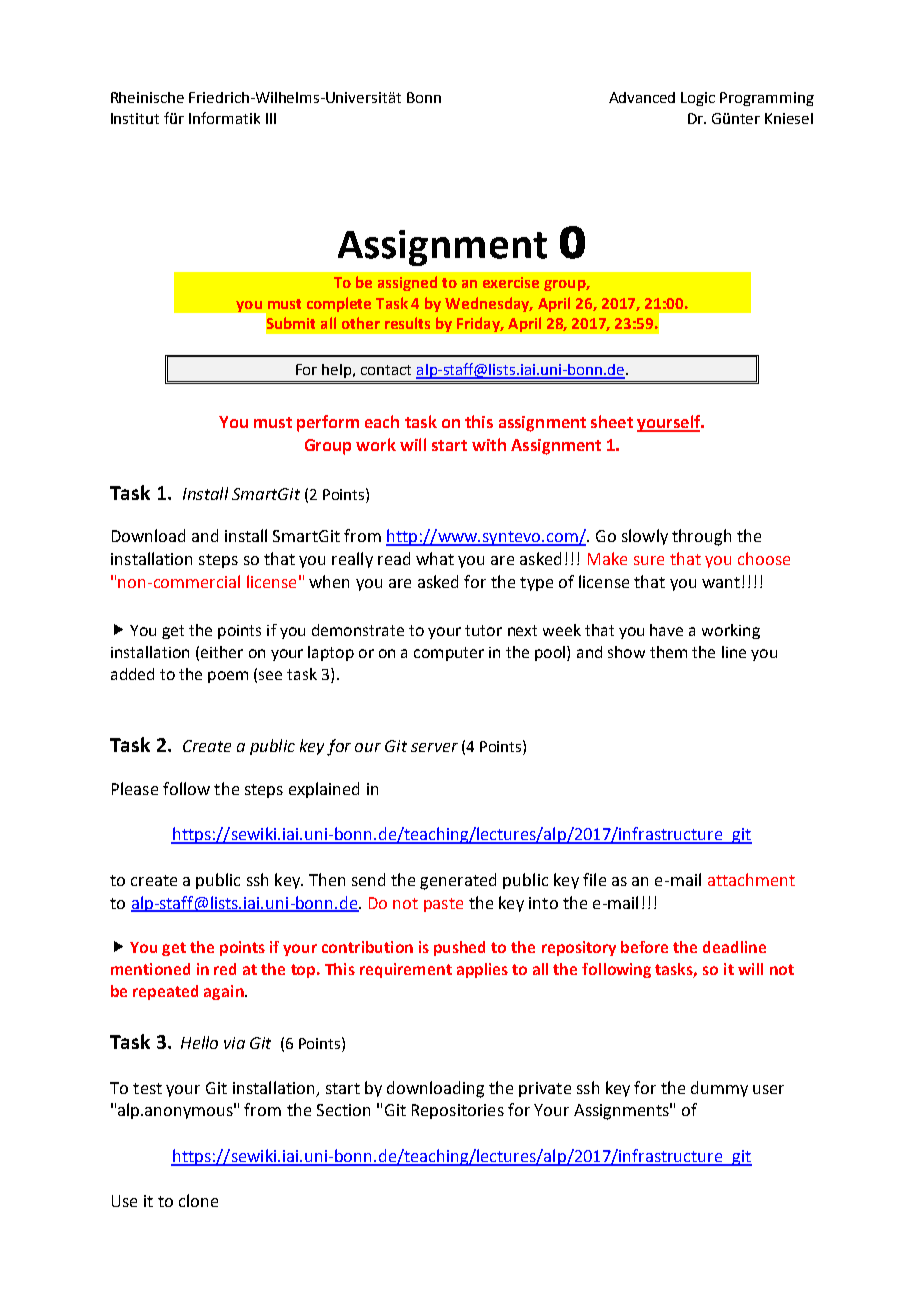 The height and width of the document is (1308, 924). Describe the element at coordinates (328, 423) in the document. I see `perform` at that location.
